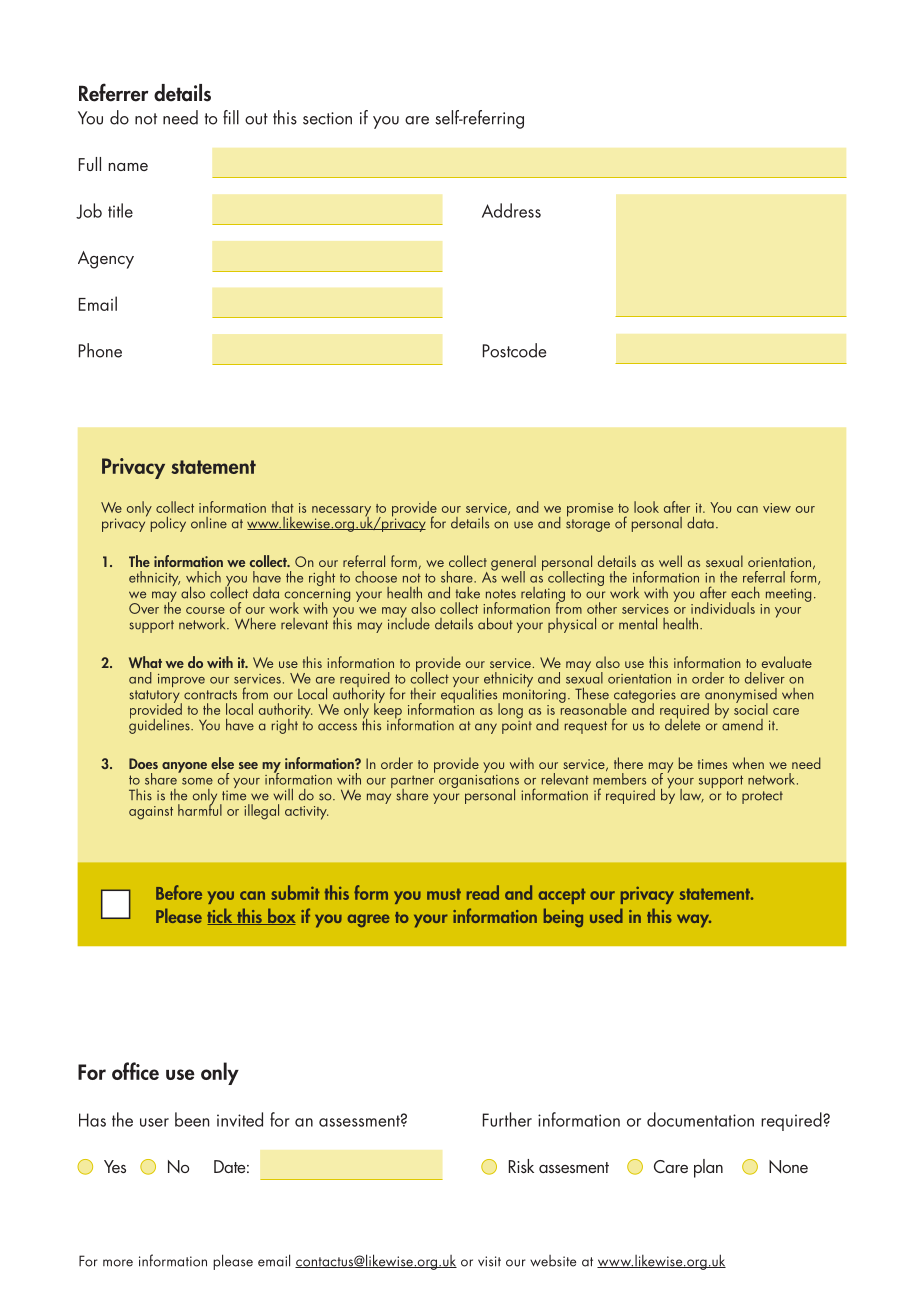  Describe the element at coordinates (423, 694) in the document. I see `their` at that location.
